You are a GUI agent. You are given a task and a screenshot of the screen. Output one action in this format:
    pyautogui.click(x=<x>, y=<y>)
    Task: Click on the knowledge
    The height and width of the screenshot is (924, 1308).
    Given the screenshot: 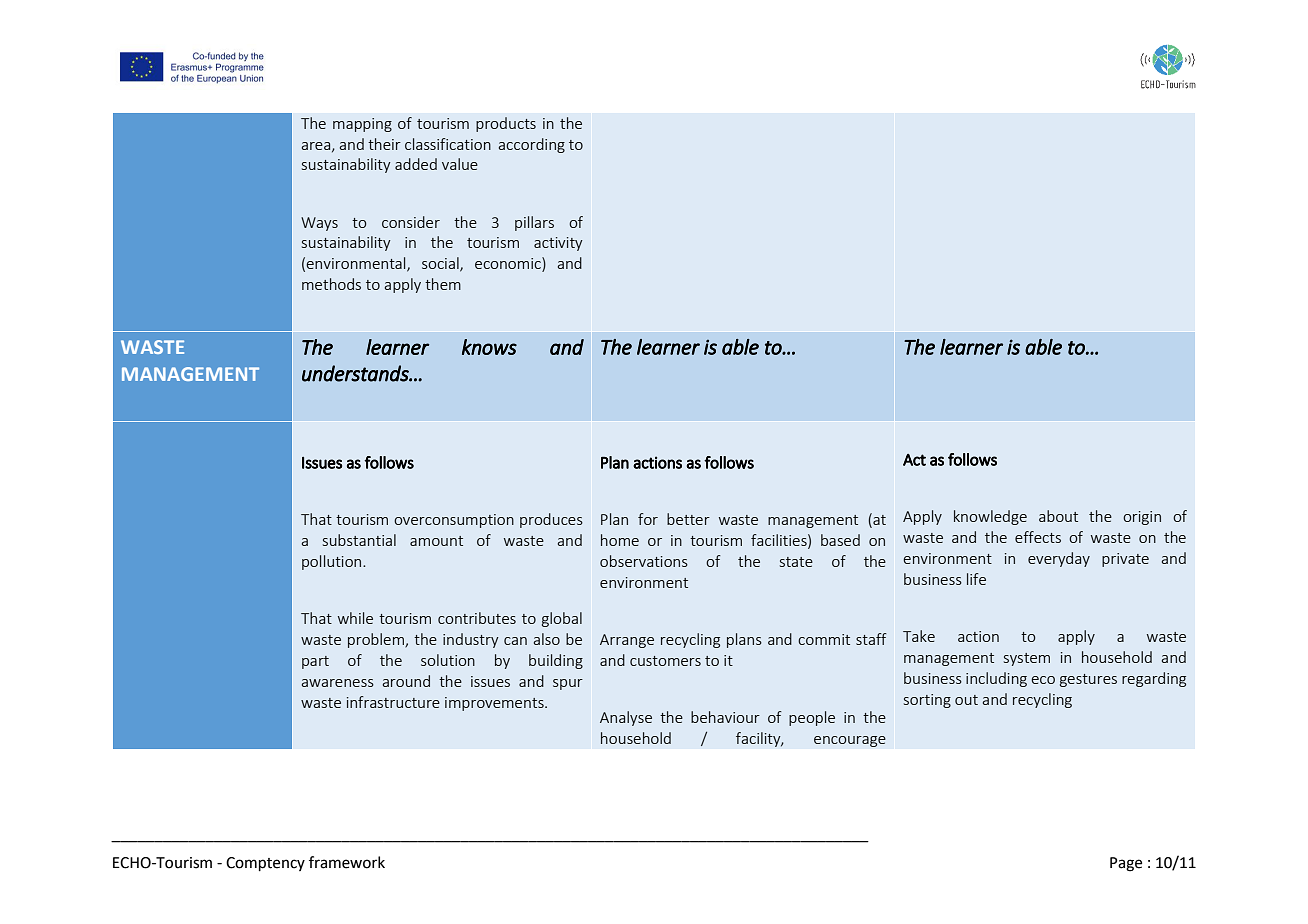 What is the action you would take?
    pyautogui.click(x=990, y=517)
